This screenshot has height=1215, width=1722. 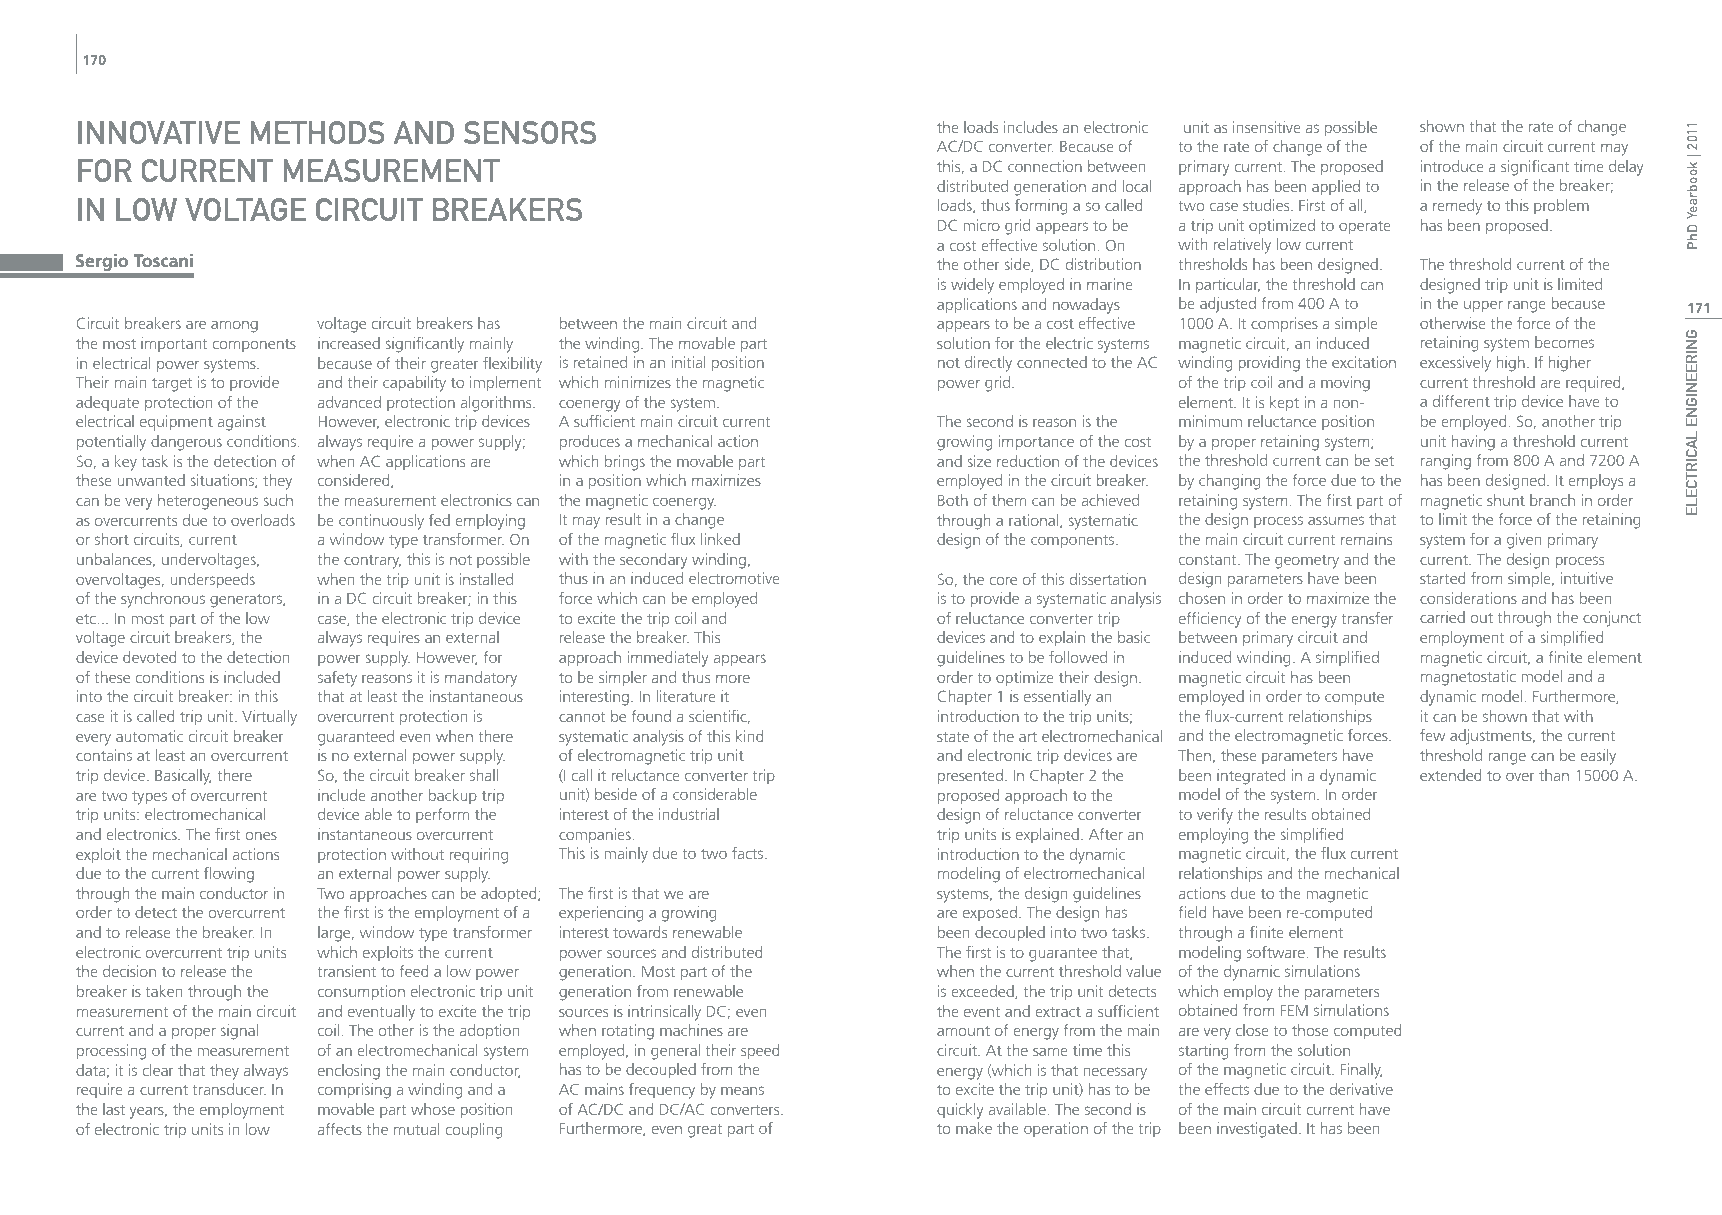 What do you see at coordinates (960, 1111) in the screenshot?
I see `quickly` at bounding box center [960, 1111].
